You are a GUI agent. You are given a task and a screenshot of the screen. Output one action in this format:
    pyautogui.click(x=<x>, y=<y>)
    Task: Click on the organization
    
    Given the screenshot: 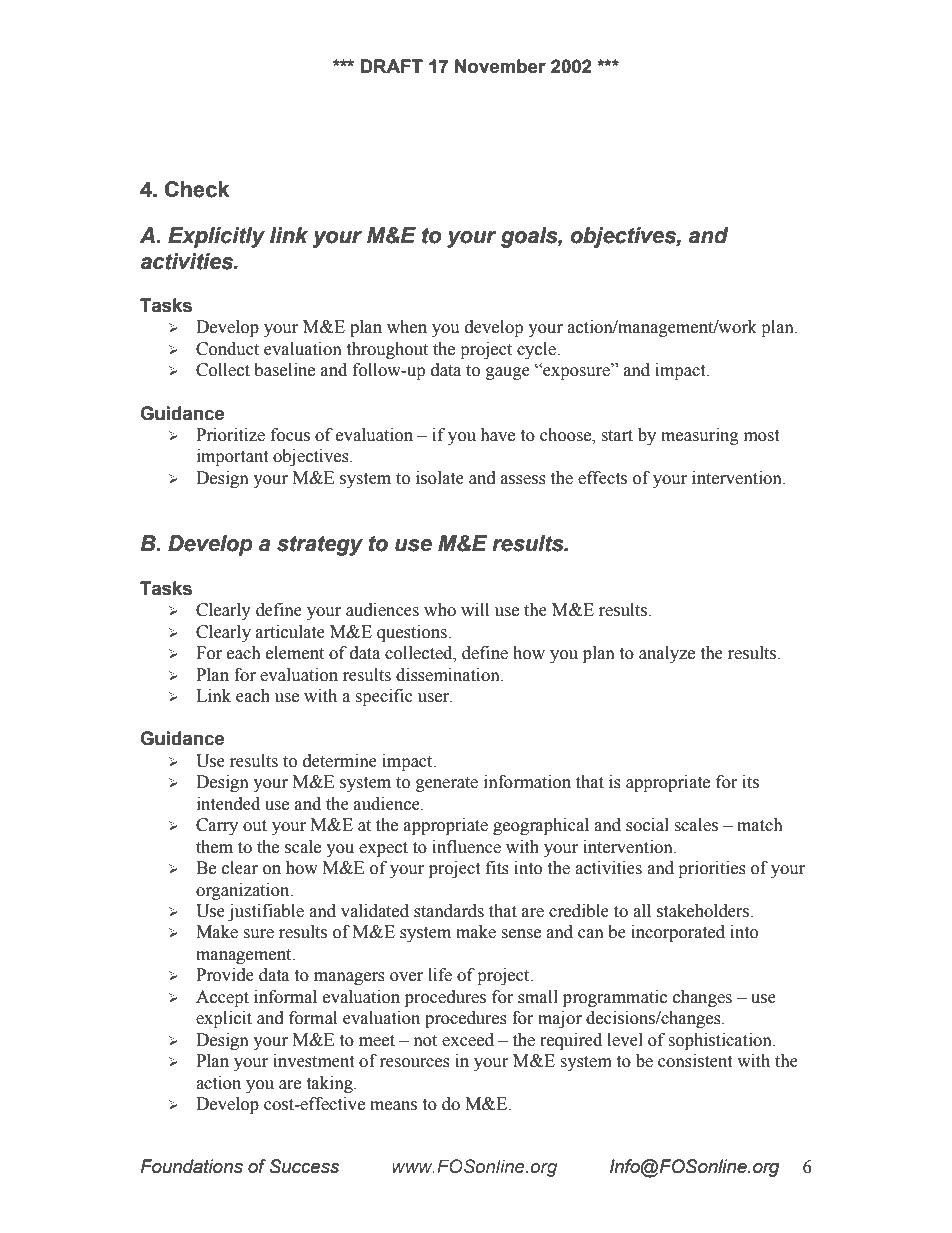 What is the action you would take?
    pyautogui.click(x=244, y=891)
